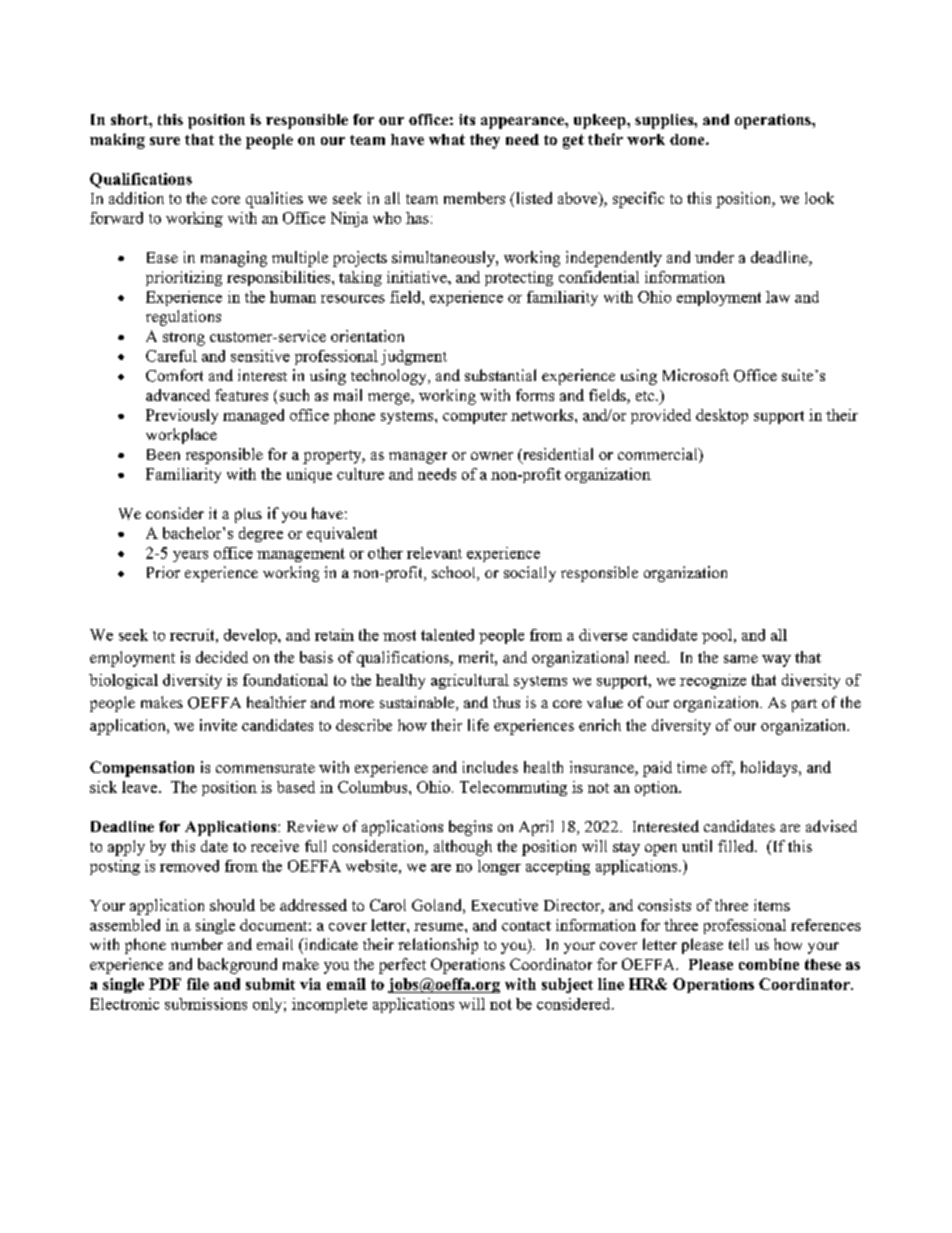 This document has width=952, height=1233. What do you see at coordinates (688, 139) in the document?
I see `done` at bounding box center [688, 139].
